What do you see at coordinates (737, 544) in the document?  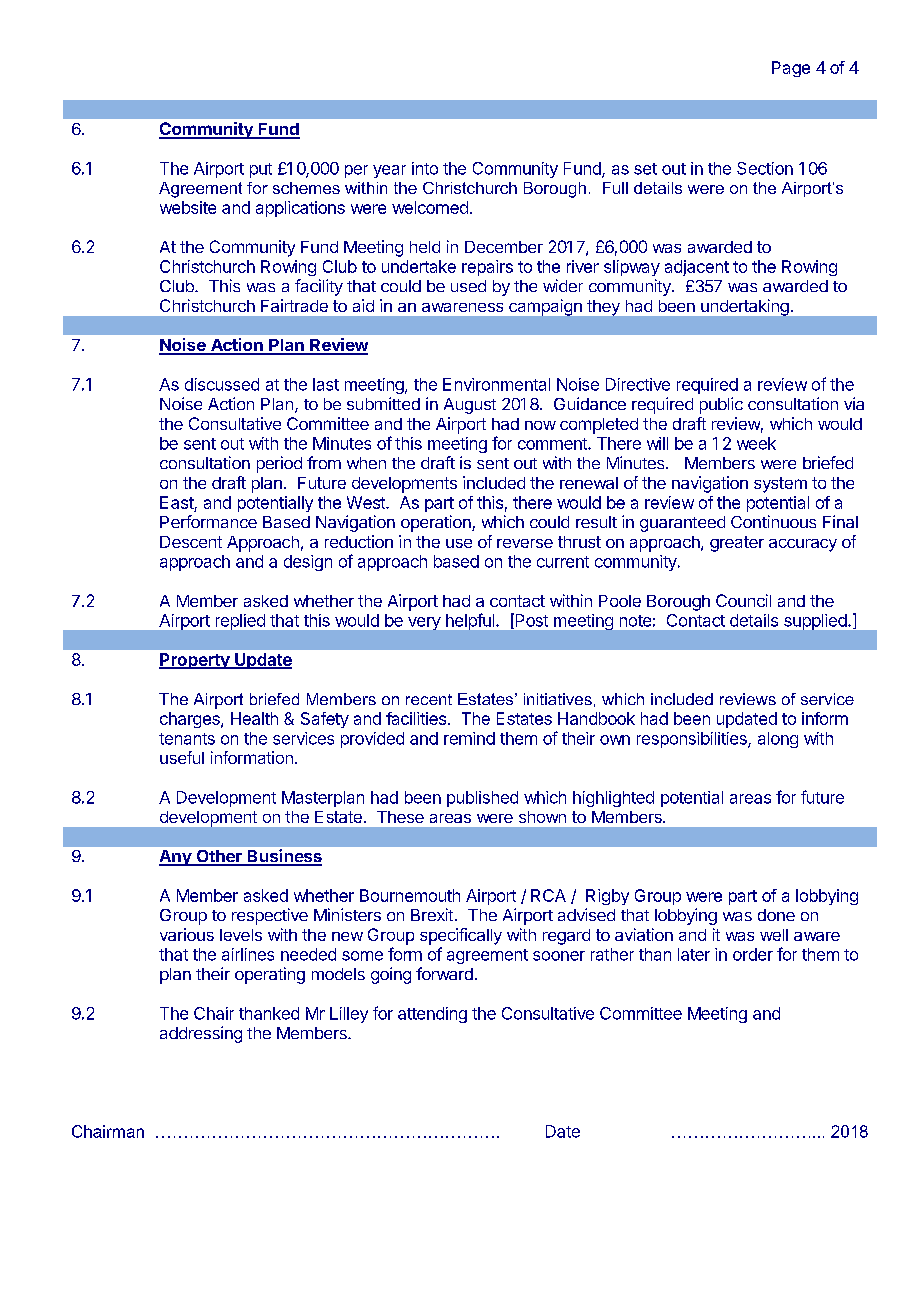 I see `greater` at bounding box center [737, 544].
